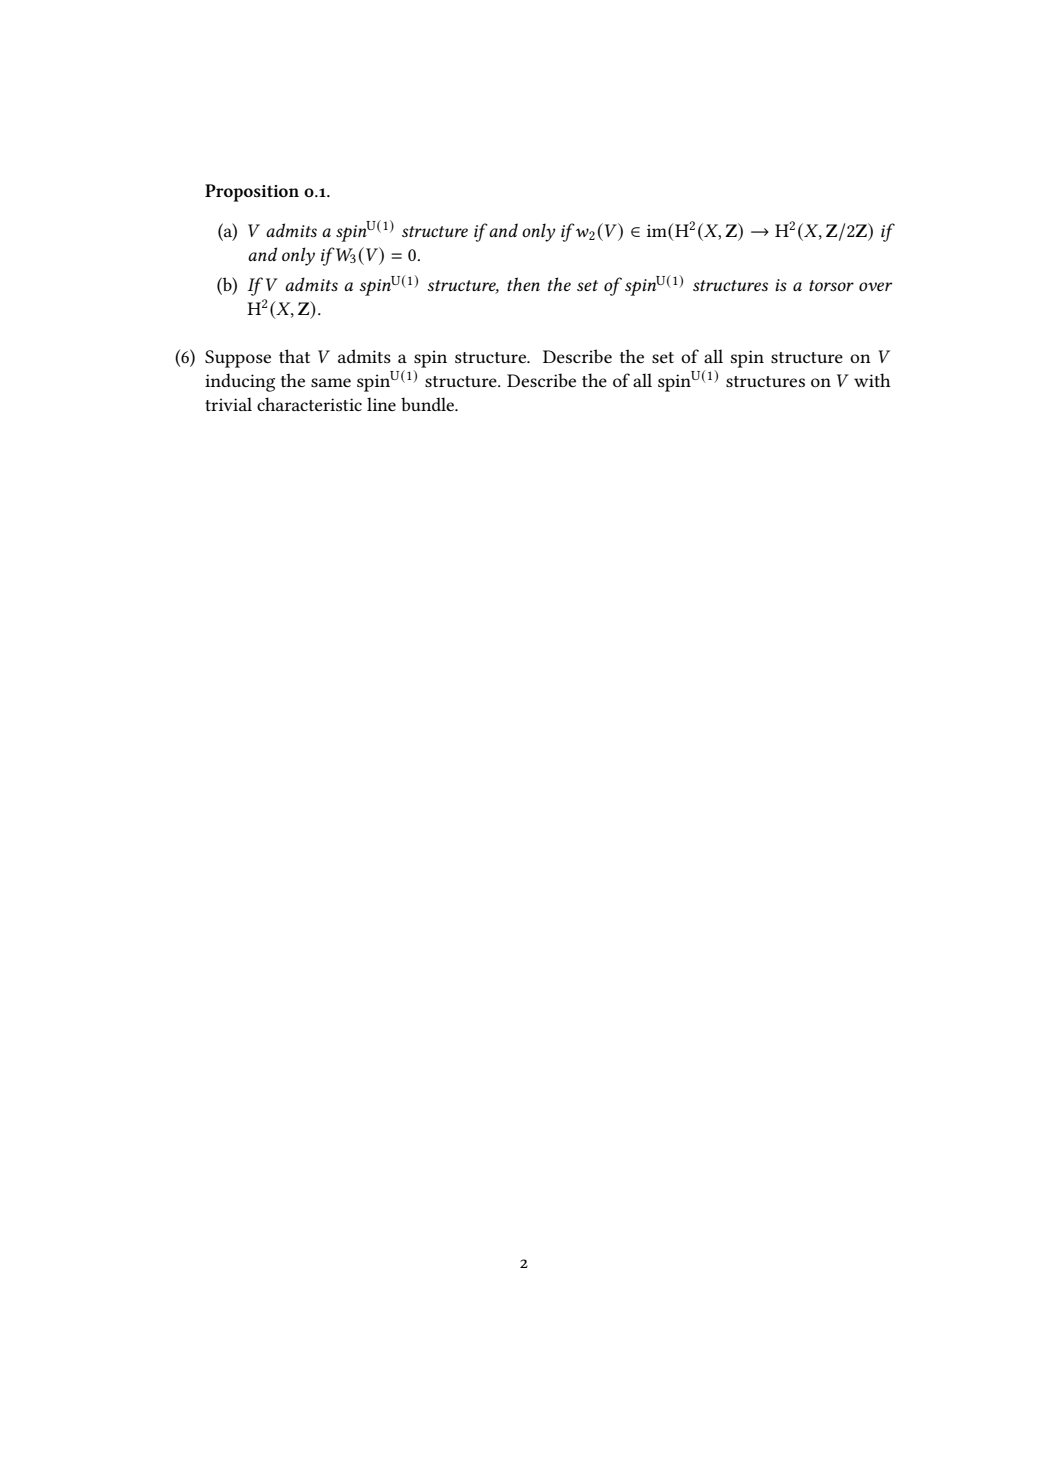 The width and height of the page is (1048, 1482). What do you see at coordinates (240, 382) in the page?
I see `inducing` at bounding box center [240, 382].
